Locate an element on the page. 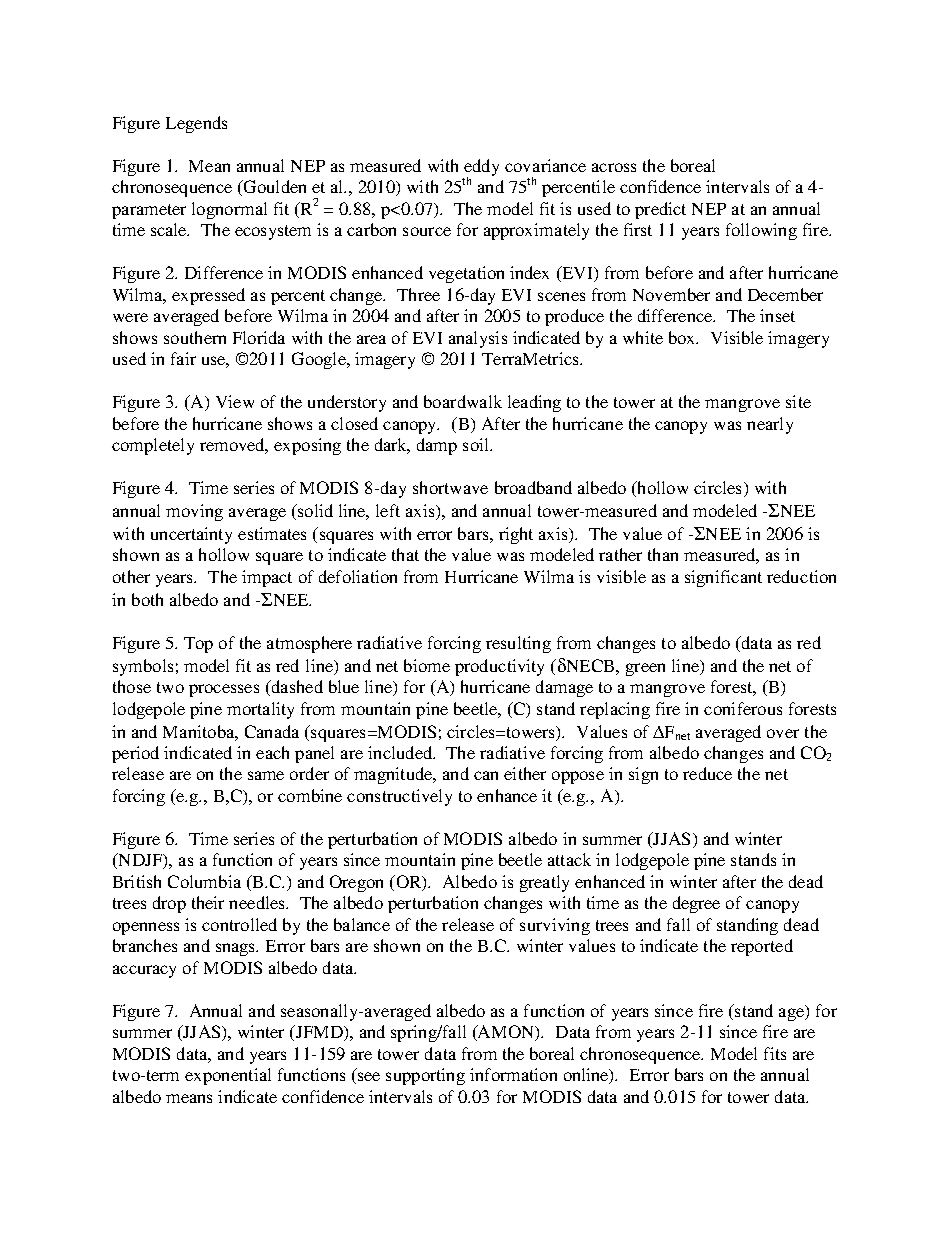  boardwalk is located at coordinates (463, 401).
